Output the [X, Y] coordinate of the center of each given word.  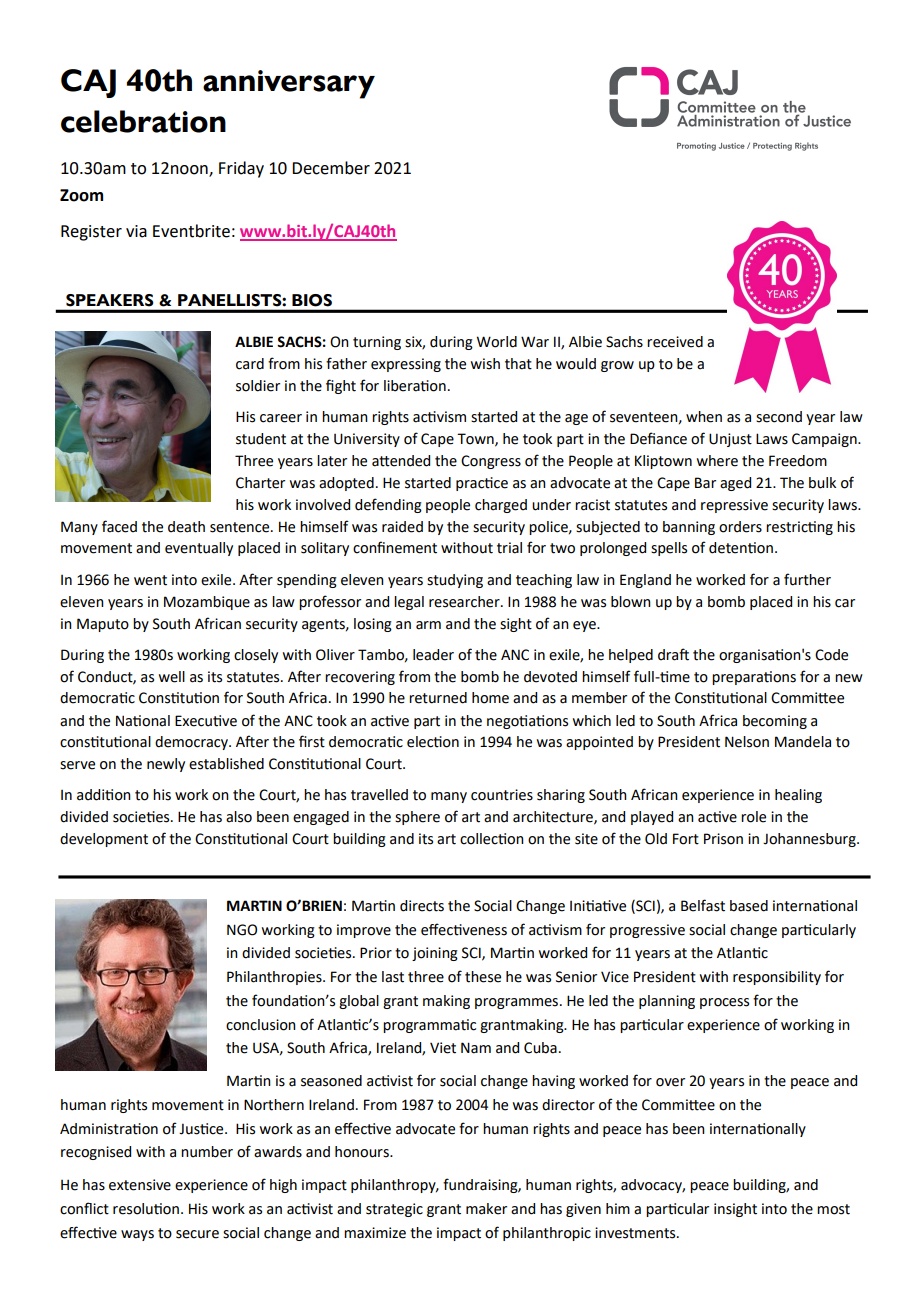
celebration [143, 121]
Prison [723, 839]
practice [482, 484]
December [331, 168]
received [675, 342]
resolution [146, 1209]
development [104, 840]
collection [492, 839]
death [186, 527]
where [717, 461]
